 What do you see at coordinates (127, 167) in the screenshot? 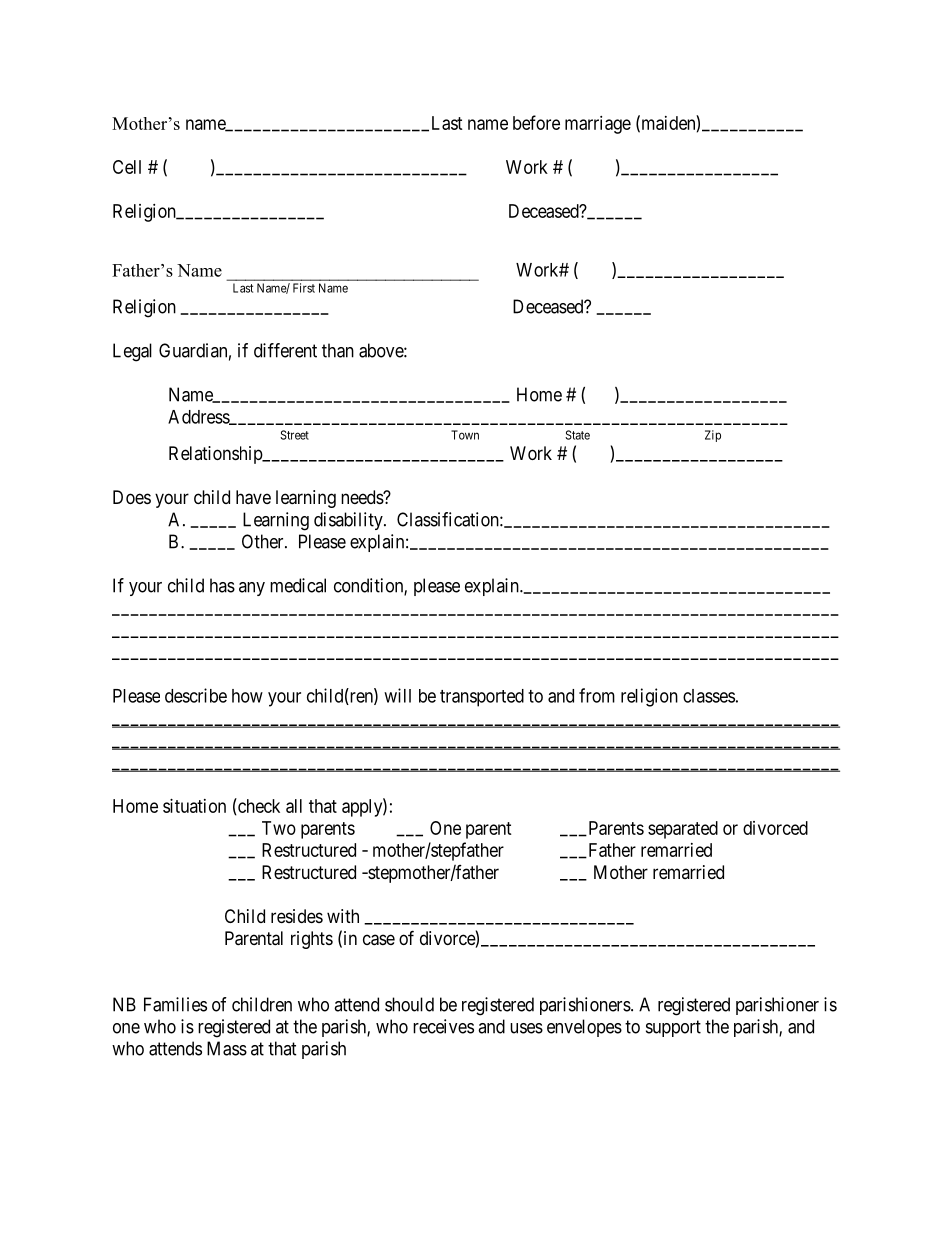
I see `Cell` at bounding box center [127, 167].
